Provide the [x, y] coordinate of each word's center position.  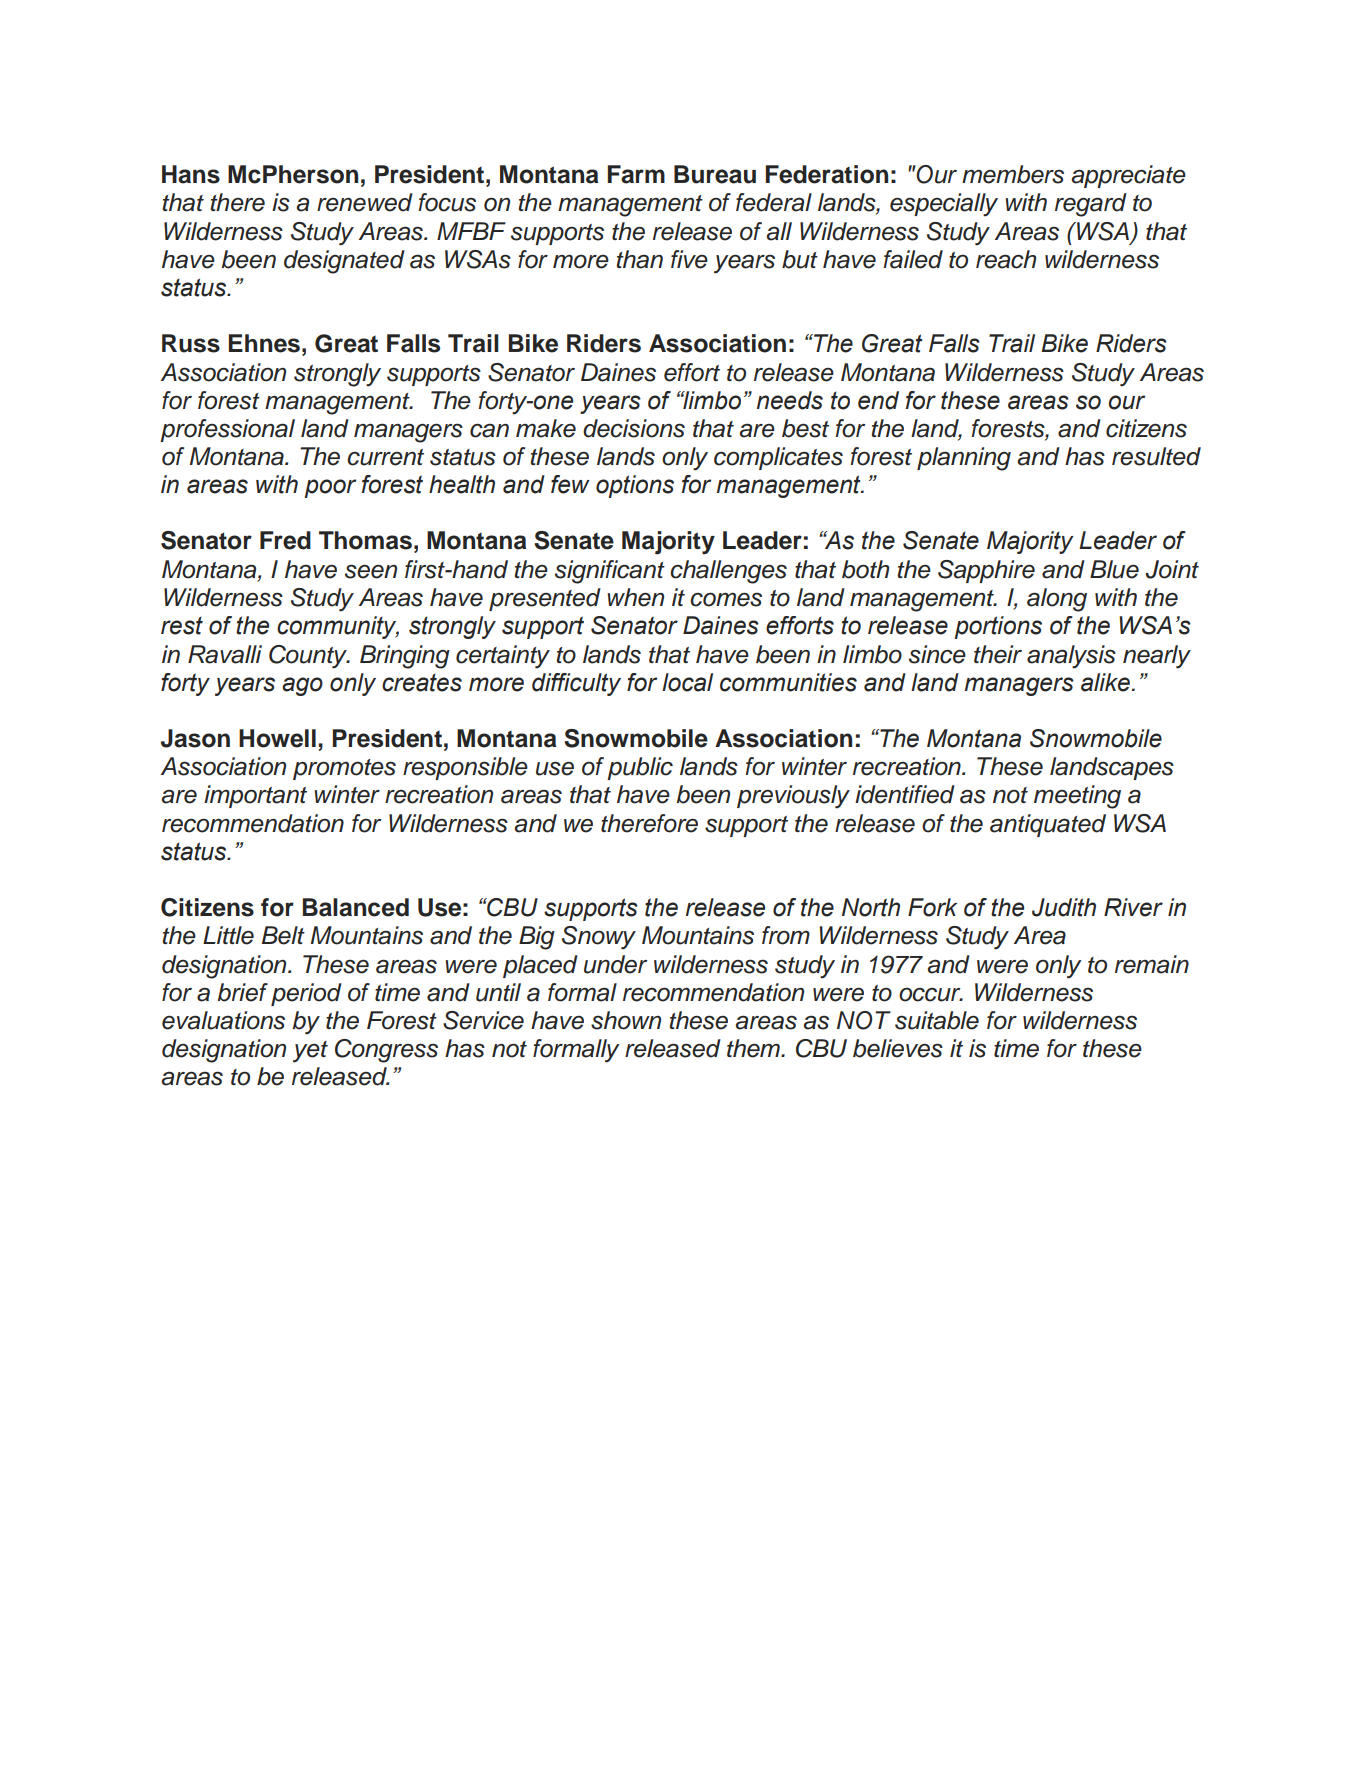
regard [1091, 205]
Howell [277, 738]
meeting [1077, 797]
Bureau [715, 174]
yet [310, 1052]
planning [964, 459]
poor [330, 488]
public [640, 768]
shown [626, 1020]
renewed [365, 202]
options [635, 486]
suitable [937, 1020]
